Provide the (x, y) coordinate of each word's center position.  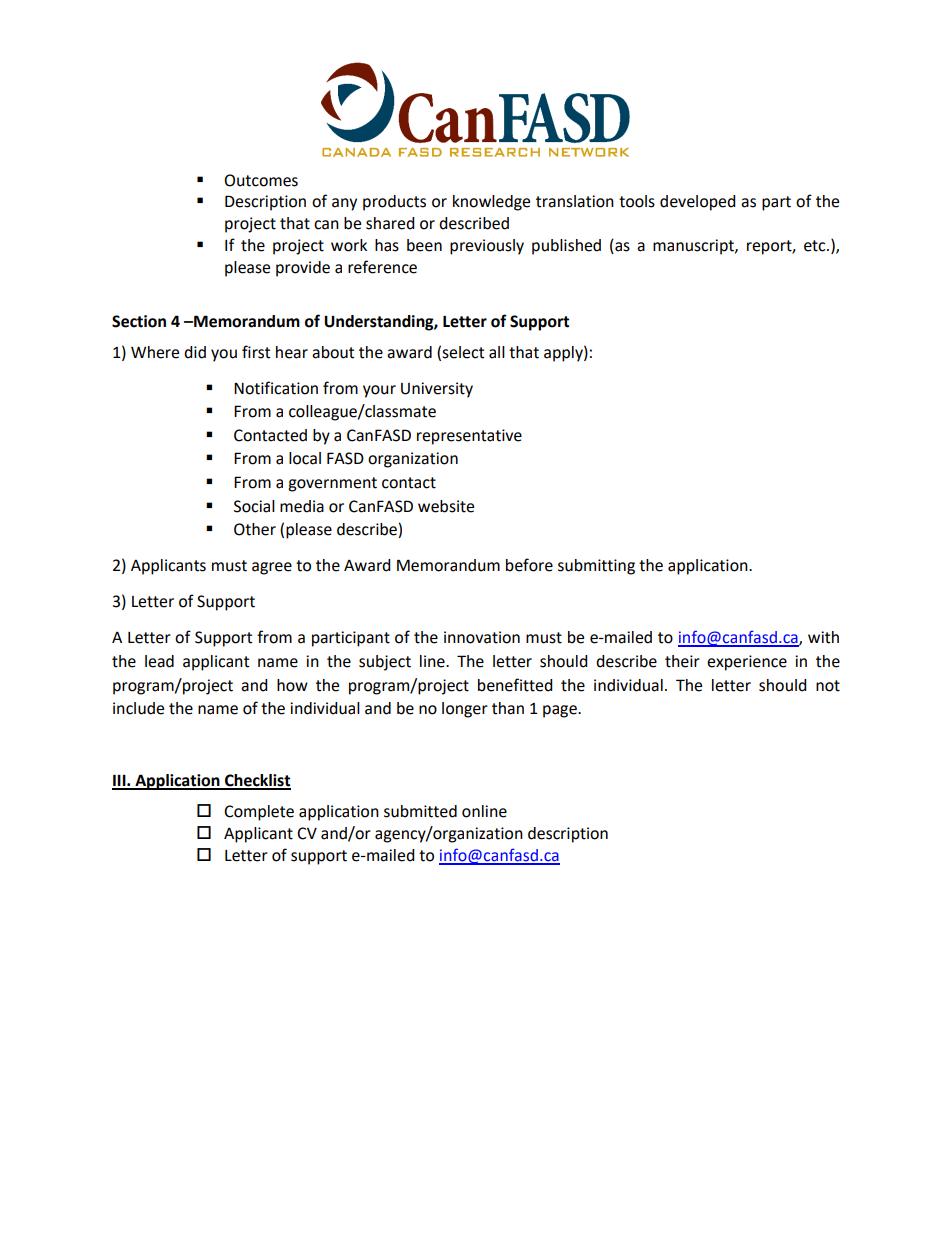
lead (159, 661)
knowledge (491, 203)
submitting (596, 567)
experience (747, 663)
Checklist (257, 781)
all (497, 352)
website (446, 506)
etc (816, 246)
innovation (482, 637)
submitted (420, 811)
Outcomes (261, 180)
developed (698, 203)
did (195, 352)
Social (254, 506)
